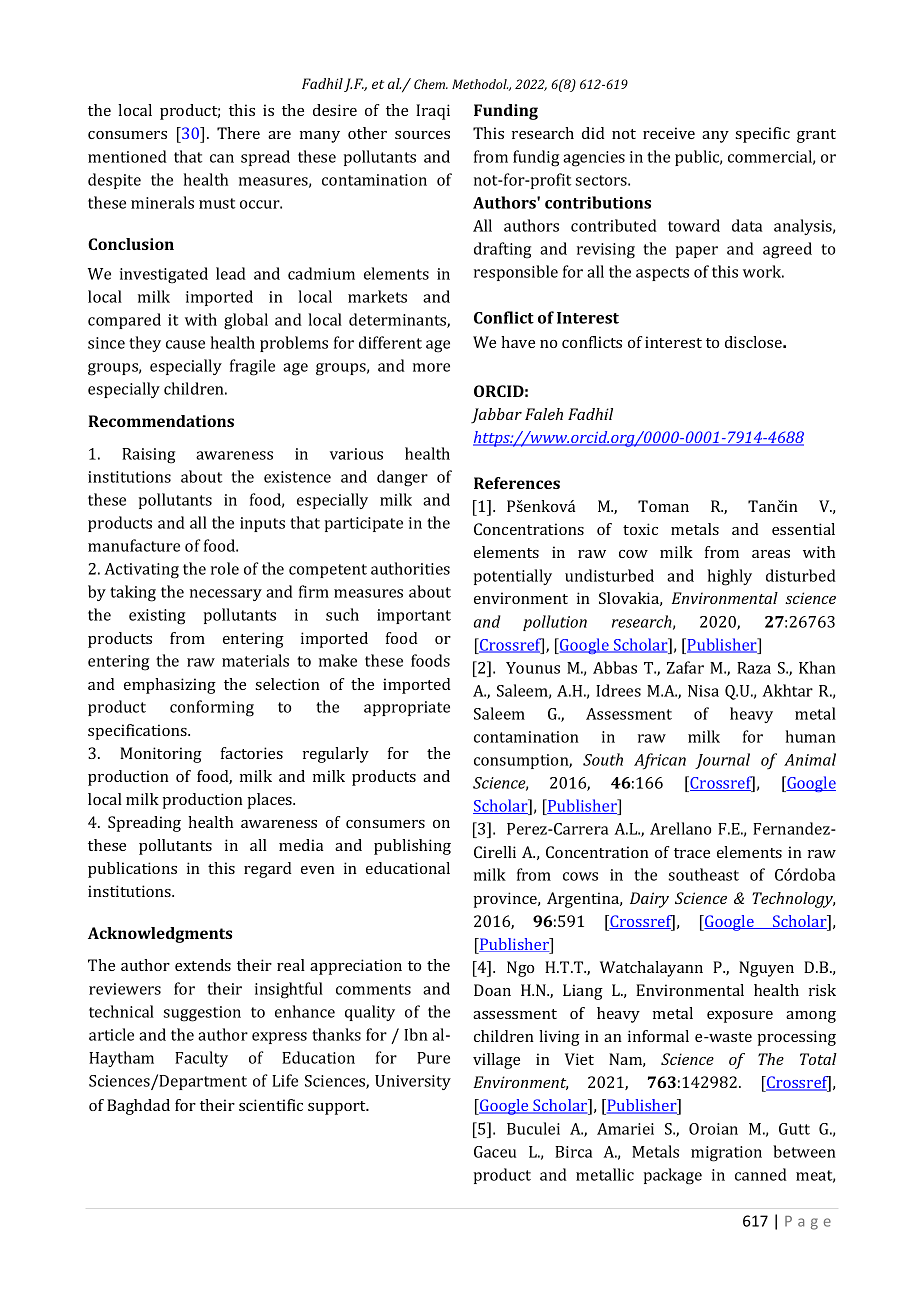  Describe the element at coordinates (160, 935) in the document. I see `Acknowledgments` at that location.
